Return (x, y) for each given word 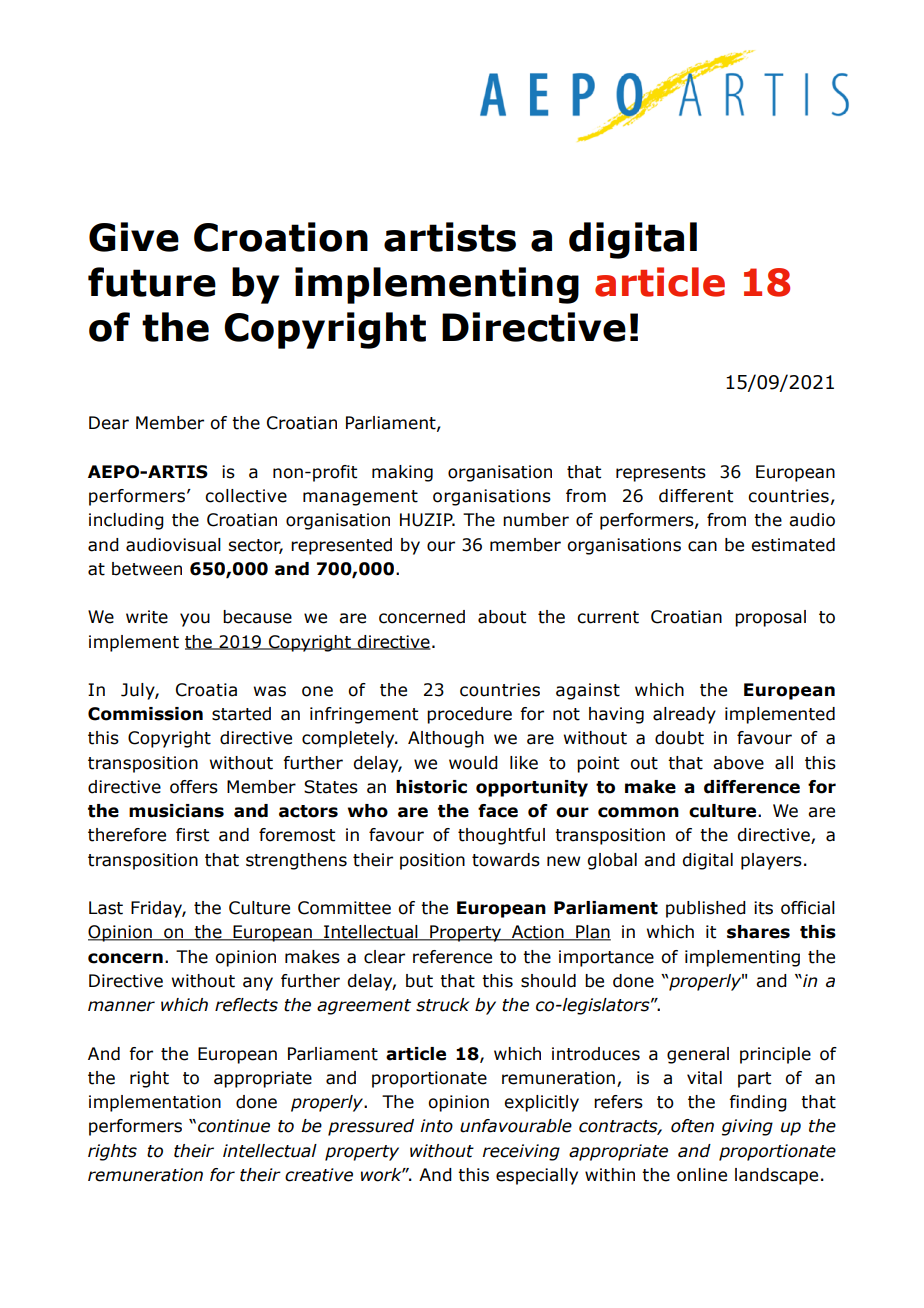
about (502, 617)
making (402, 473)
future (152, 282)
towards (506, 860)
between (147, 569)
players (771, 861)
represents (661, 474)
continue (234, 1126)
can (702, 546)
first (192, 835)
